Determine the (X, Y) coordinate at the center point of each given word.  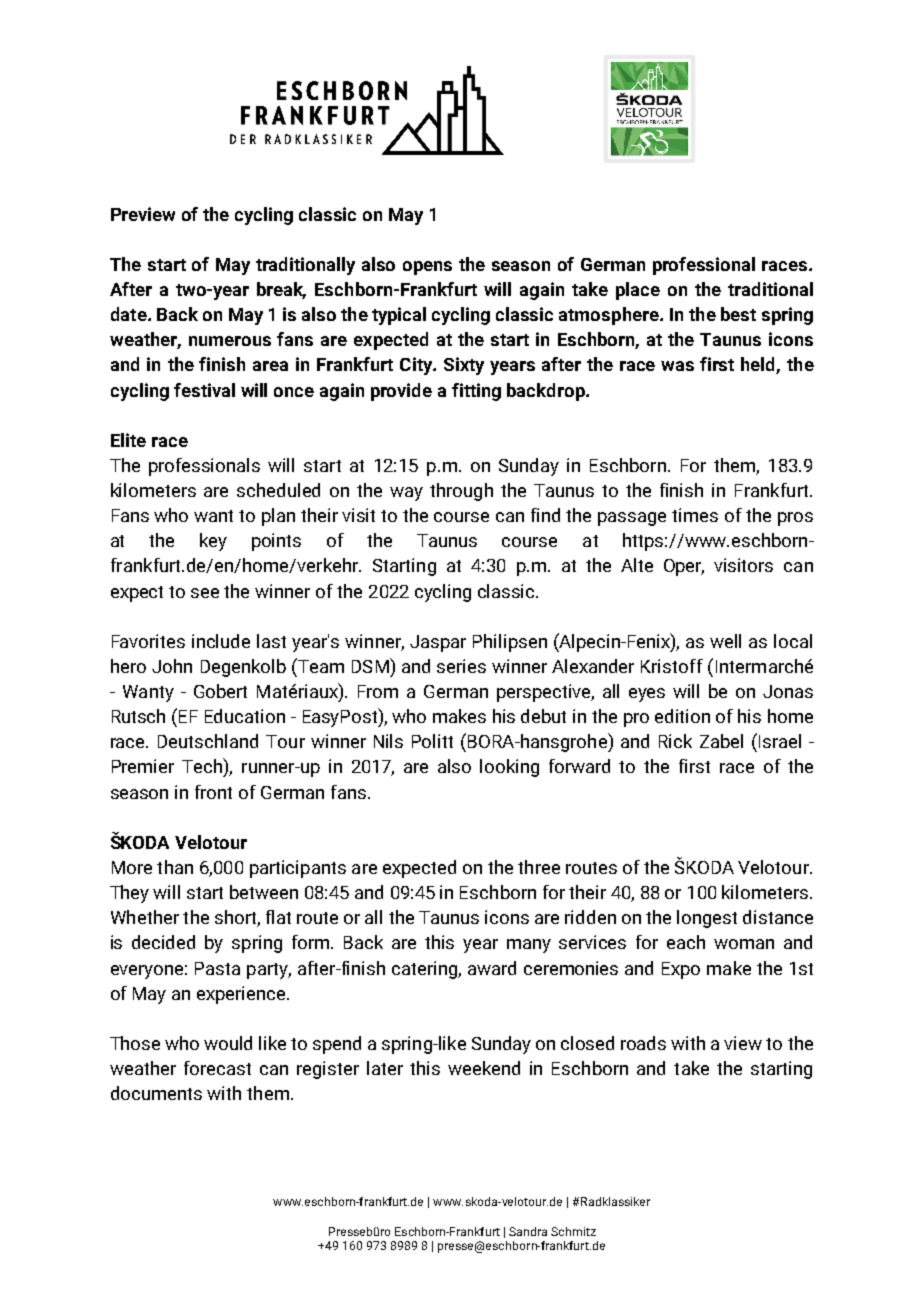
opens (427, 268)
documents (156, 1093)
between (264, 892)
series (461, 666)
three (539, 867)
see (205, 593)
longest (707, 919)
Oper (684, 567)
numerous (230, 341)
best (738, 314)
